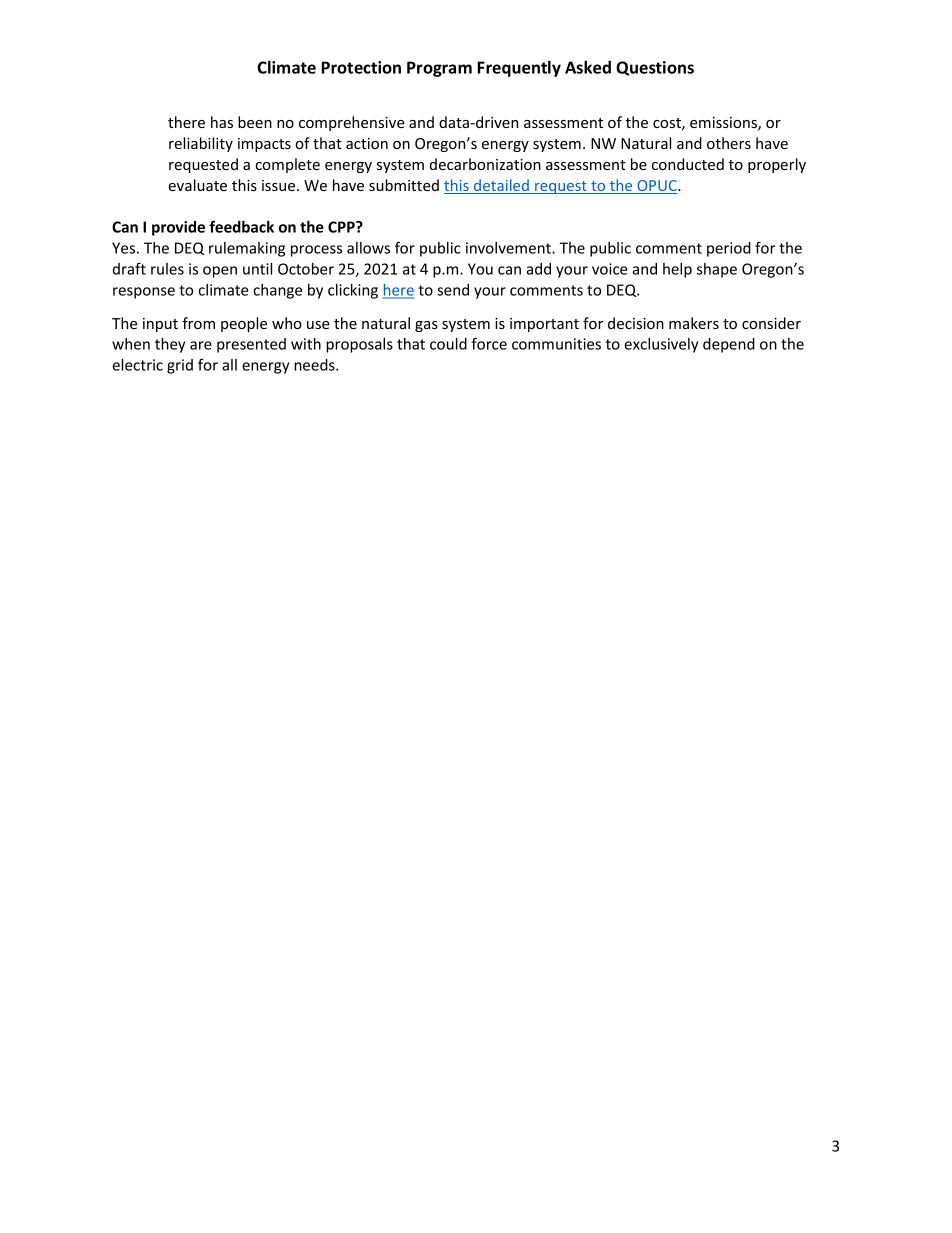  Describe the element at coordinates (180, 366) in the document. I see `grid` at that location.
